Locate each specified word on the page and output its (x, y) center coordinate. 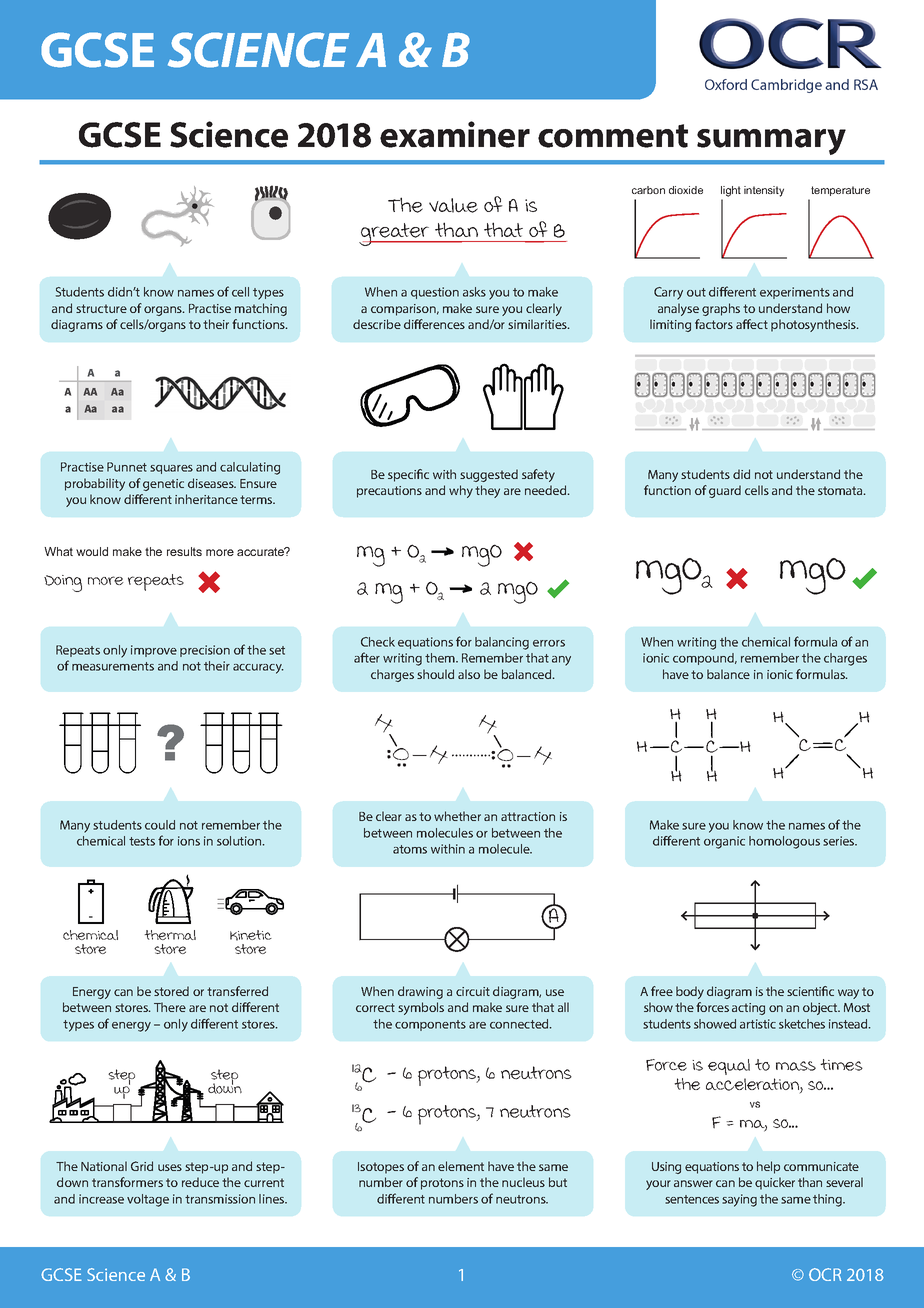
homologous (784, 842)
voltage (148, 1200)
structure (101, 308)
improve (154, 651)
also (469, 674)
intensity (764, 191)
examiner (455, 134)
